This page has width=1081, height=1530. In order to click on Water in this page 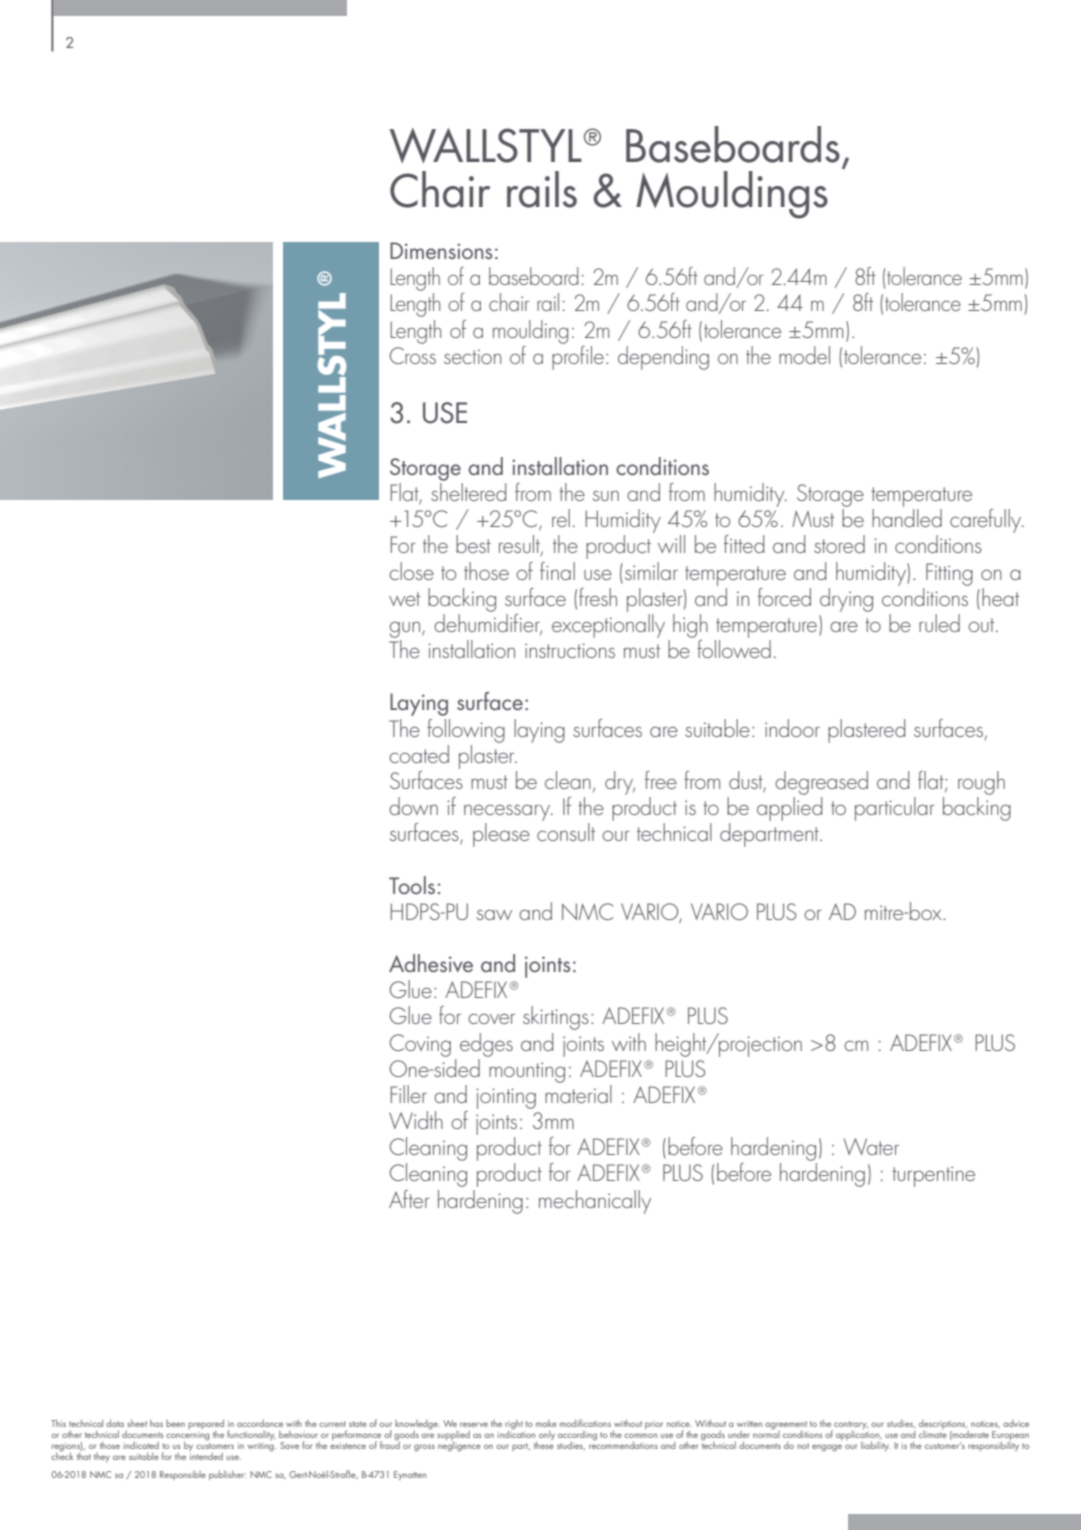, I will do `click(871, 1146)`.
